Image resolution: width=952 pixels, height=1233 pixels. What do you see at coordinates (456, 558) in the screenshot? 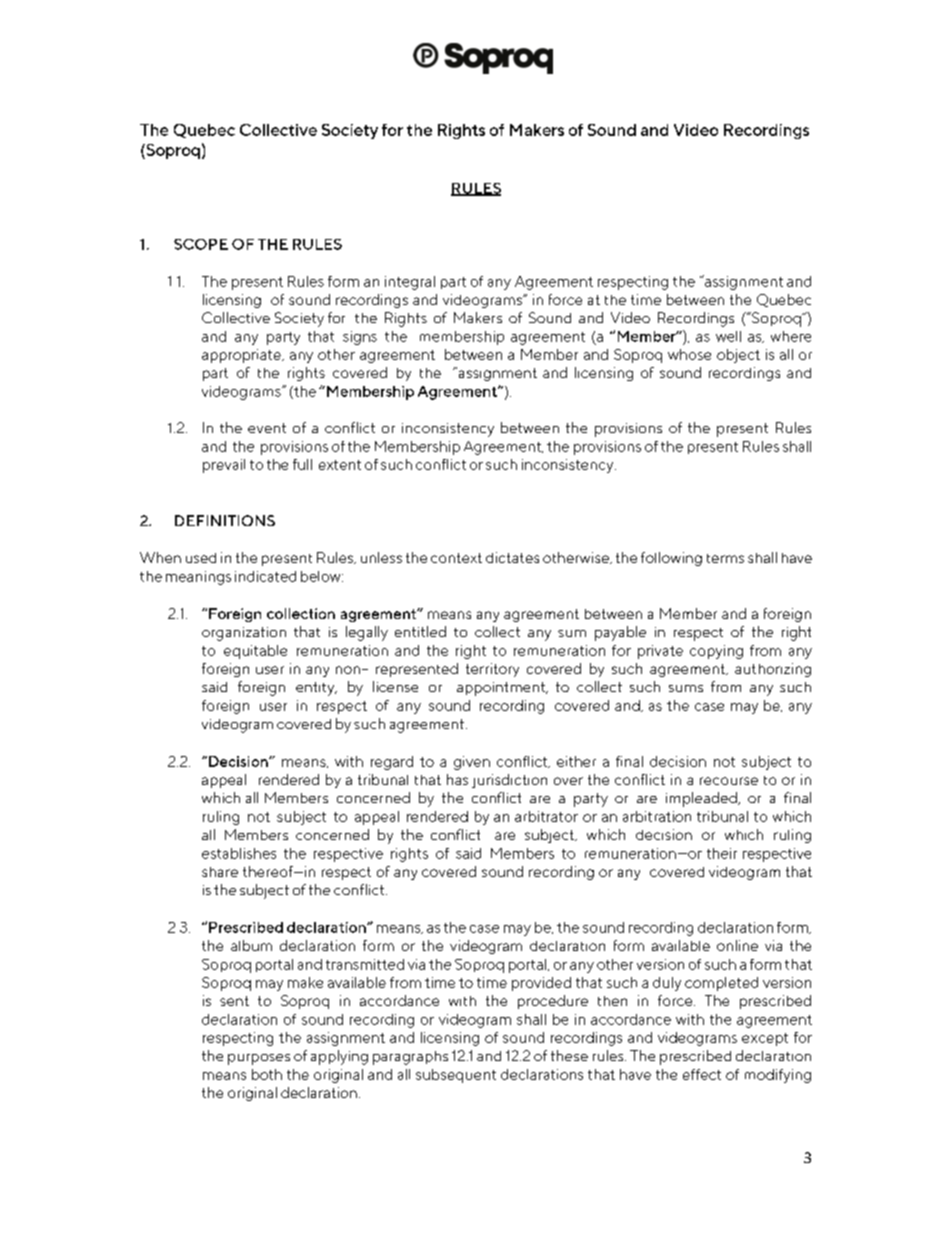
I see `context` at bounding box center [456, 558].
